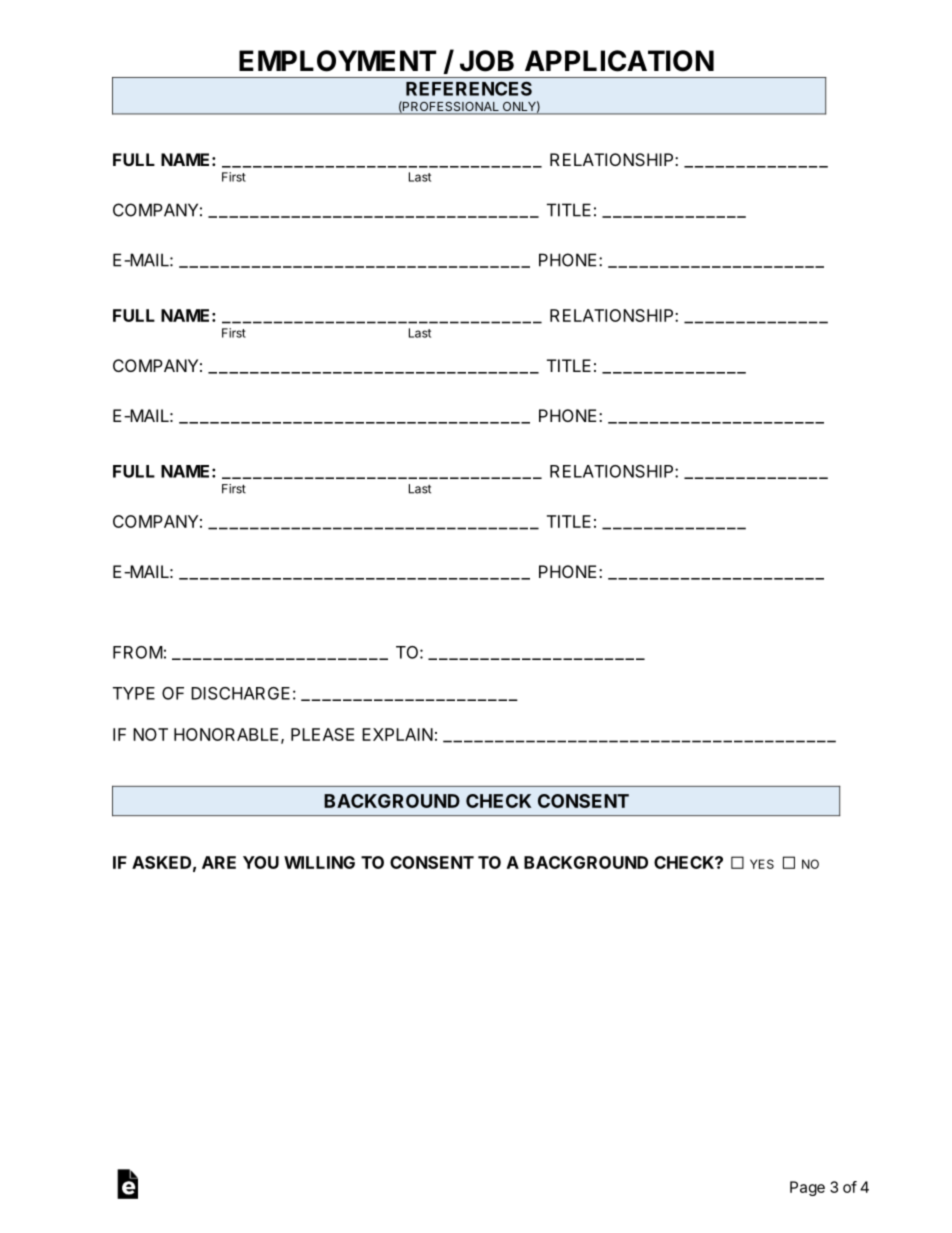 The width and height of the image is (952, 1233). Describe the element at coordinates (619, 61) in the image. I see `APPLICATION` at that location.
